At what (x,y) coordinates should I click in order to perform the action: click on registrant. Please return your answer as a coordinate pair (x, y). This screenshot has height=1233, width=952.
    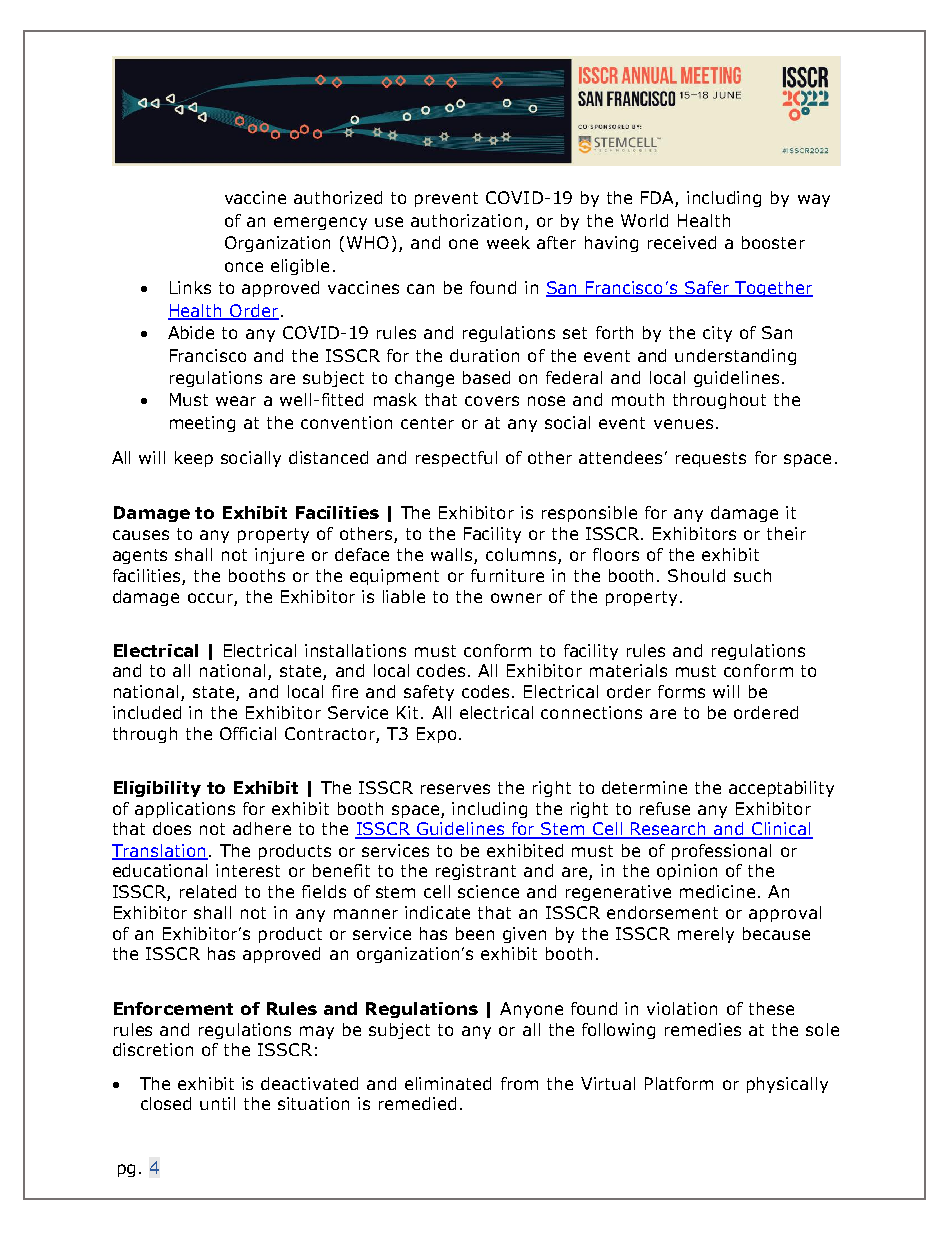
    Looking at the image, I should click on (476, 872).
